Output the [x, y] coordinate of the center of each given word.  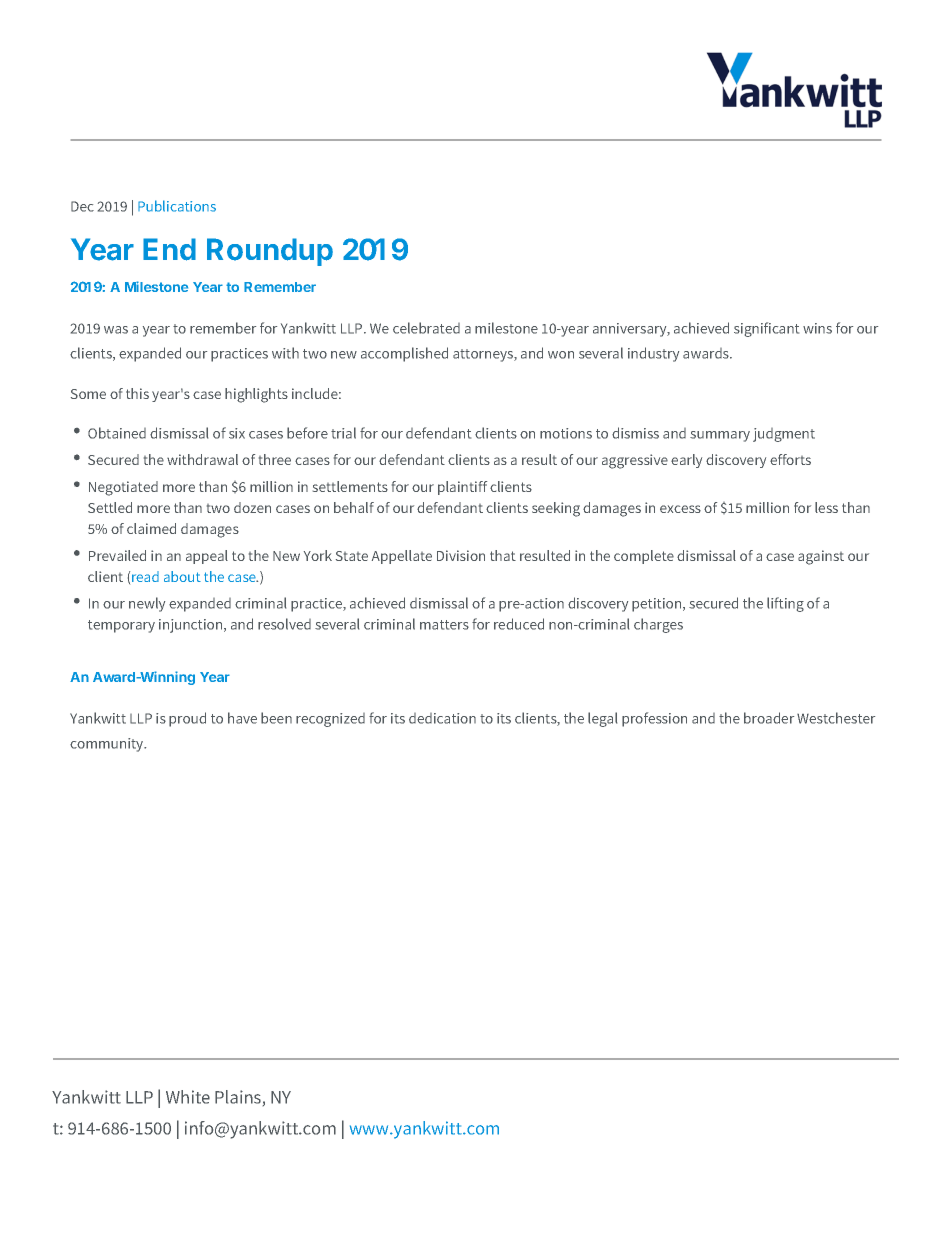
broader [769, 718]
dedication [442, 718]
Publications [177, 206]
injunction [192, 626]
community [108, 745]
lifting [785, 604]
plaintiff [462, 488]
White [188, 1097]
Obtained [117, 433]
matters [444, 625]
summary [720, 436]
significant [766, 329]
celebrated [426, 328]
